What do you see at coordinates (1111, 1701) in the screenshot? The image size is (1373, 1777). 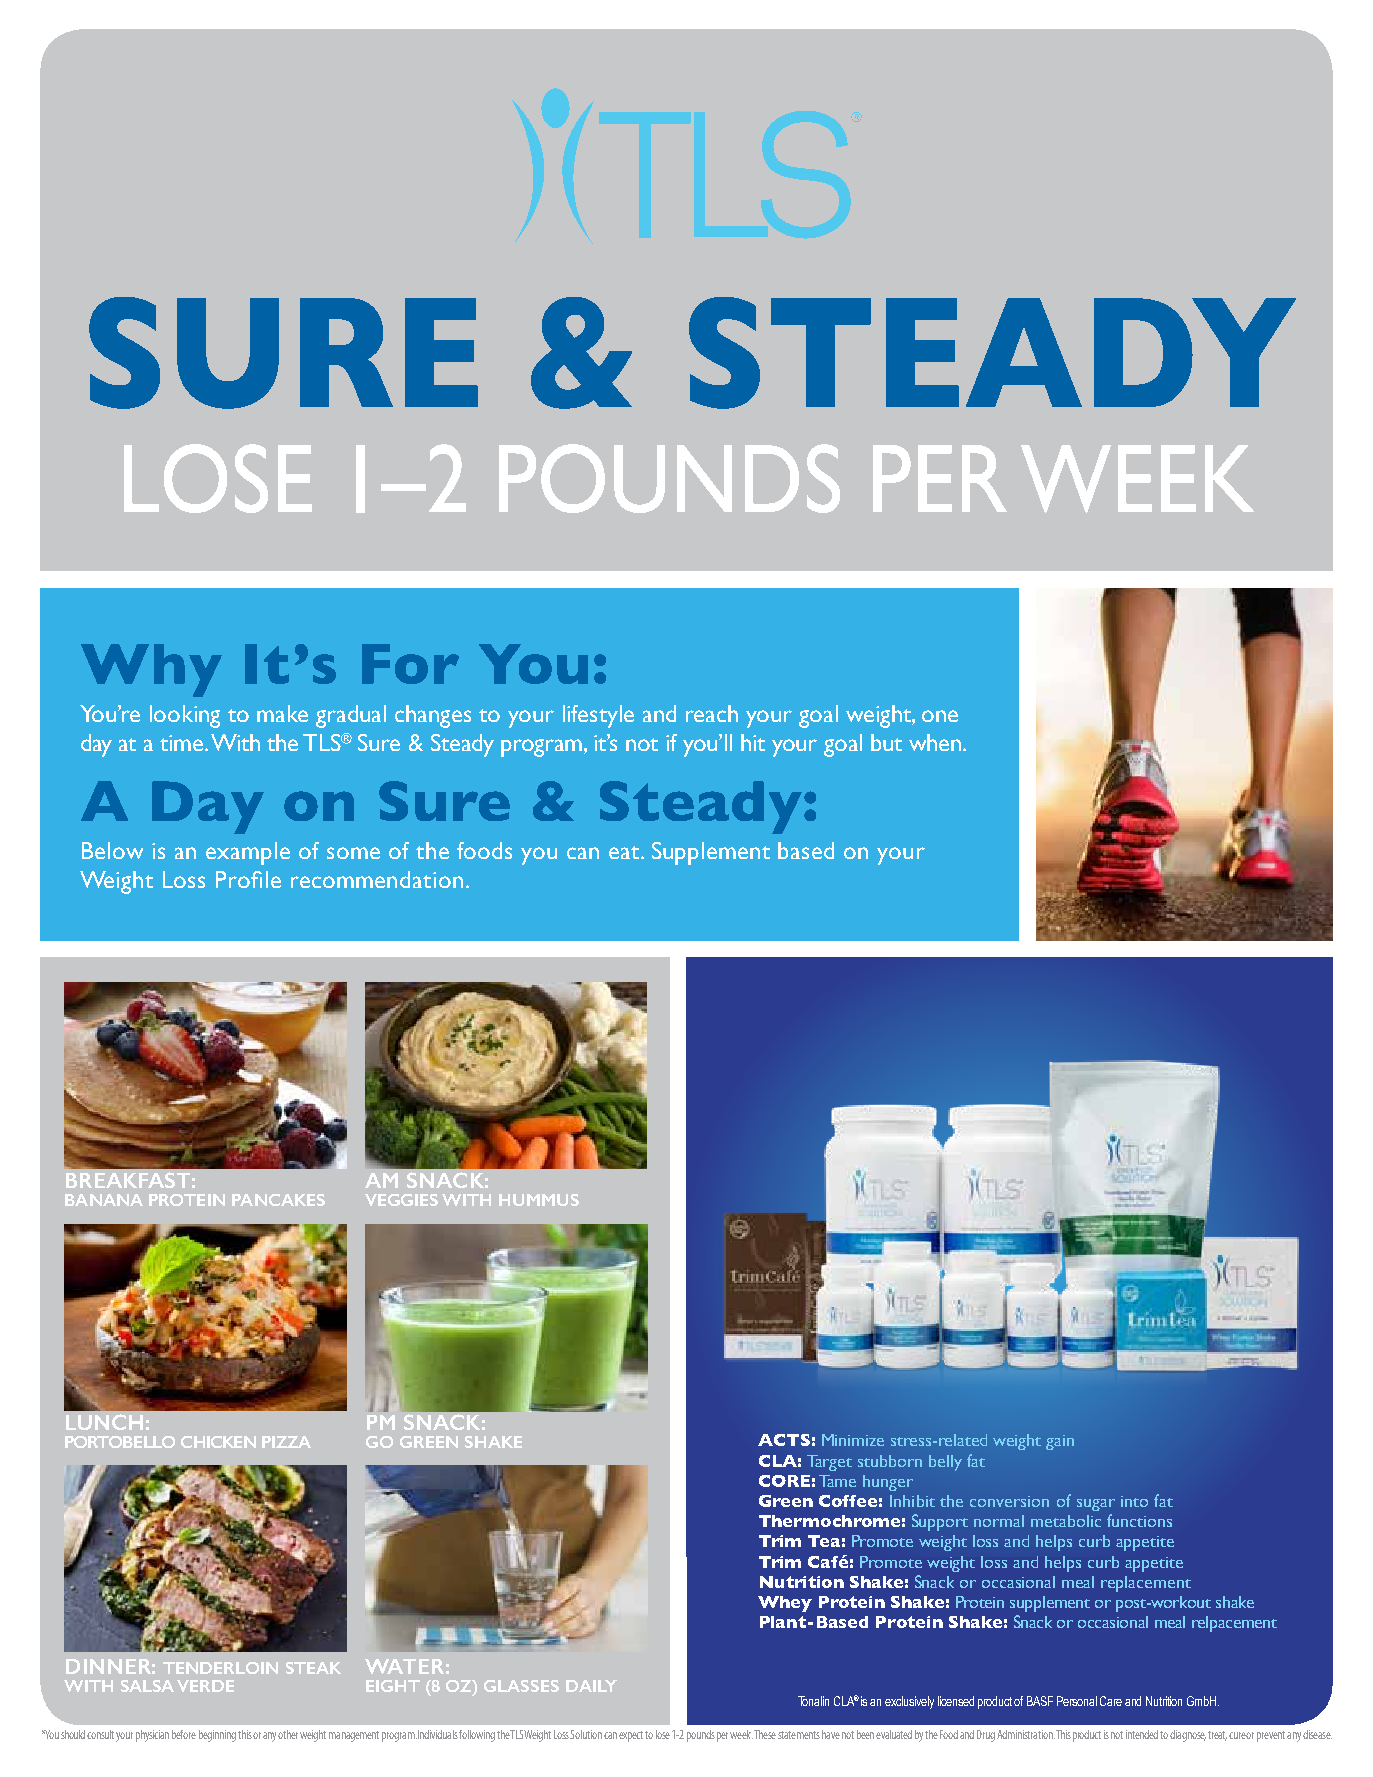 I see `Care` at bounding box center [1111, 1701].
